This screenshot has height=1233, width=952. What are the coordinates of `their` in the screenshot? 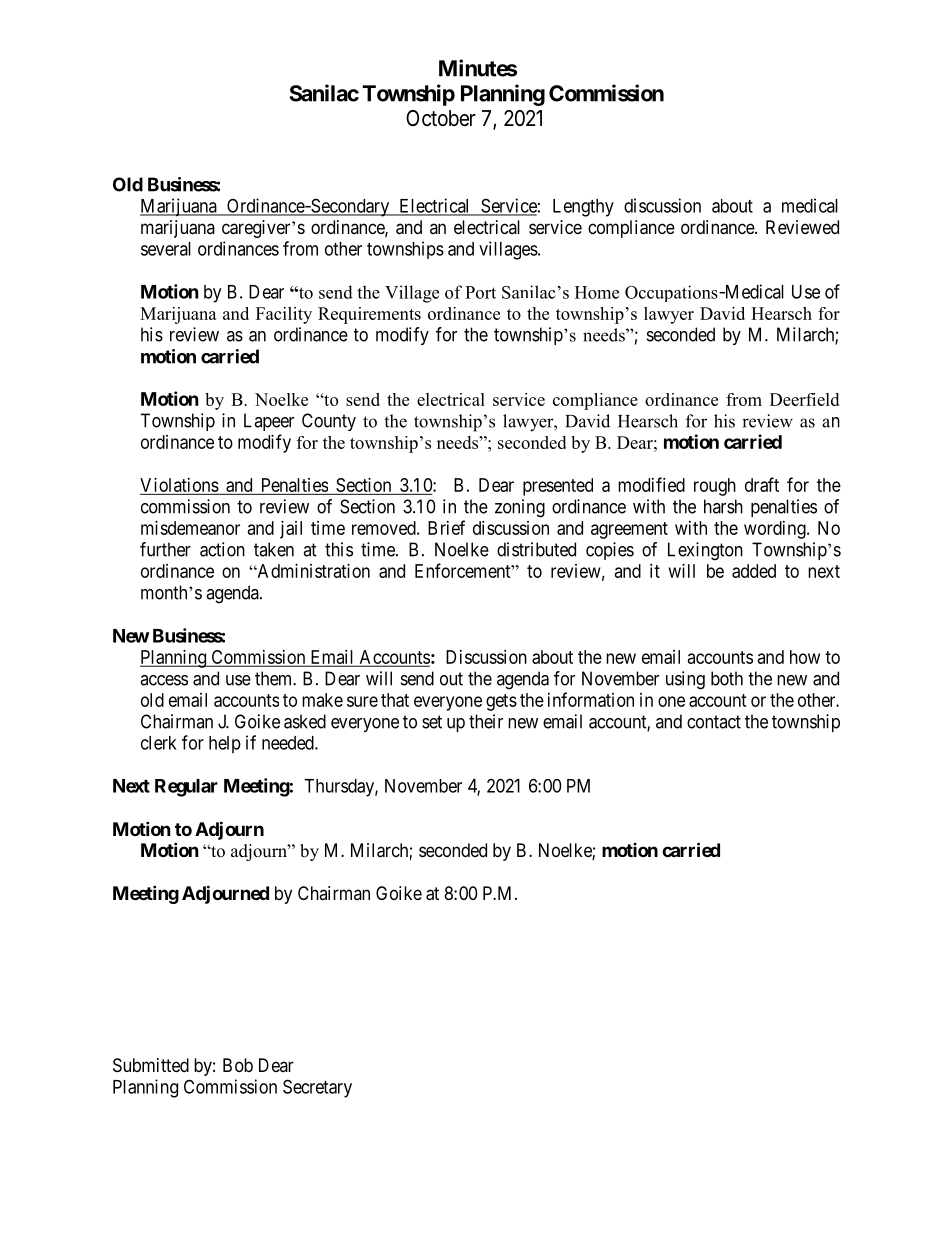 It's located at (486, 721).
